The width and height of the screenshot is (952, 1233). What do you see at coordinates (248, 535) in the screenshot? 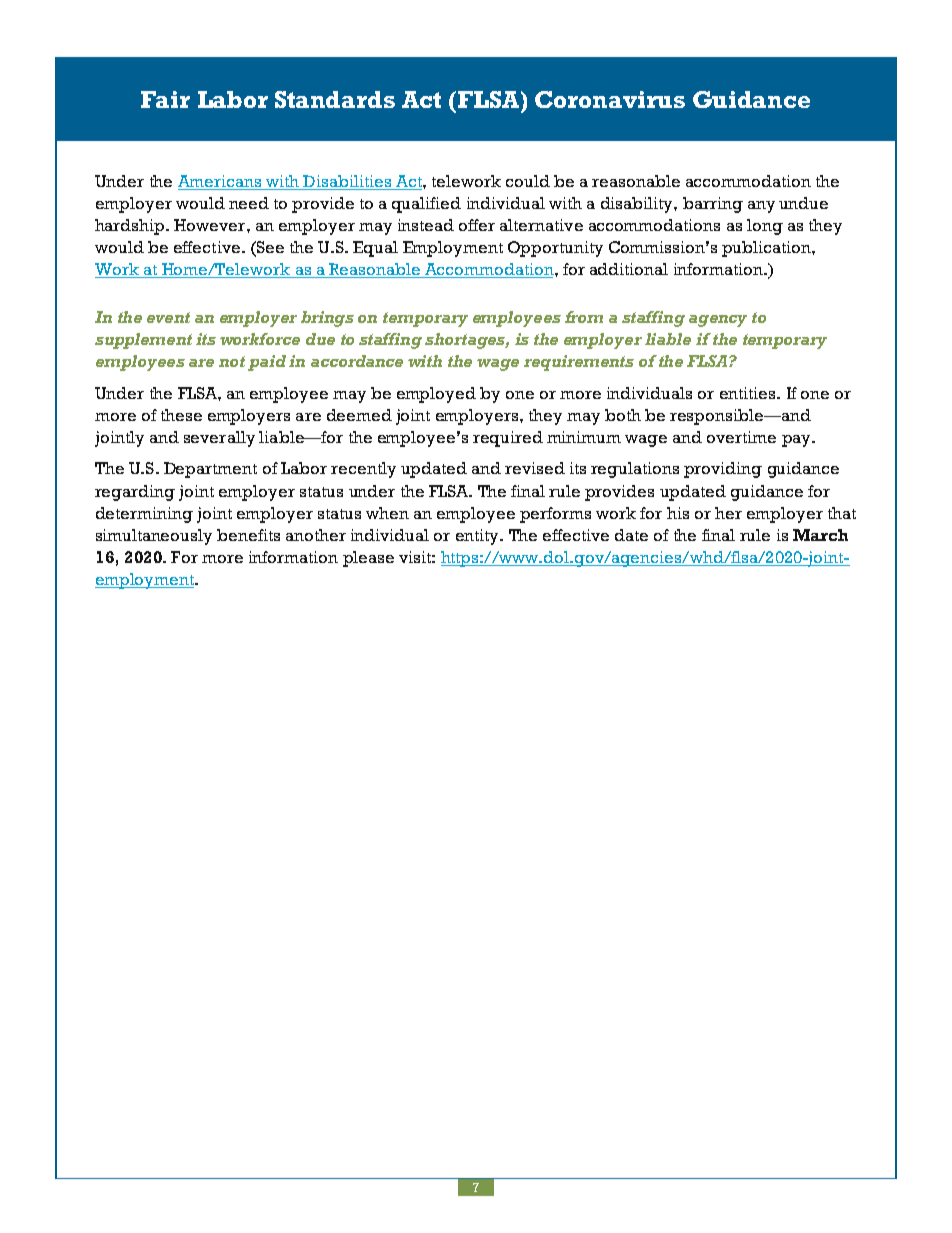
I see `benefits` at bounding box center [248, 535].
